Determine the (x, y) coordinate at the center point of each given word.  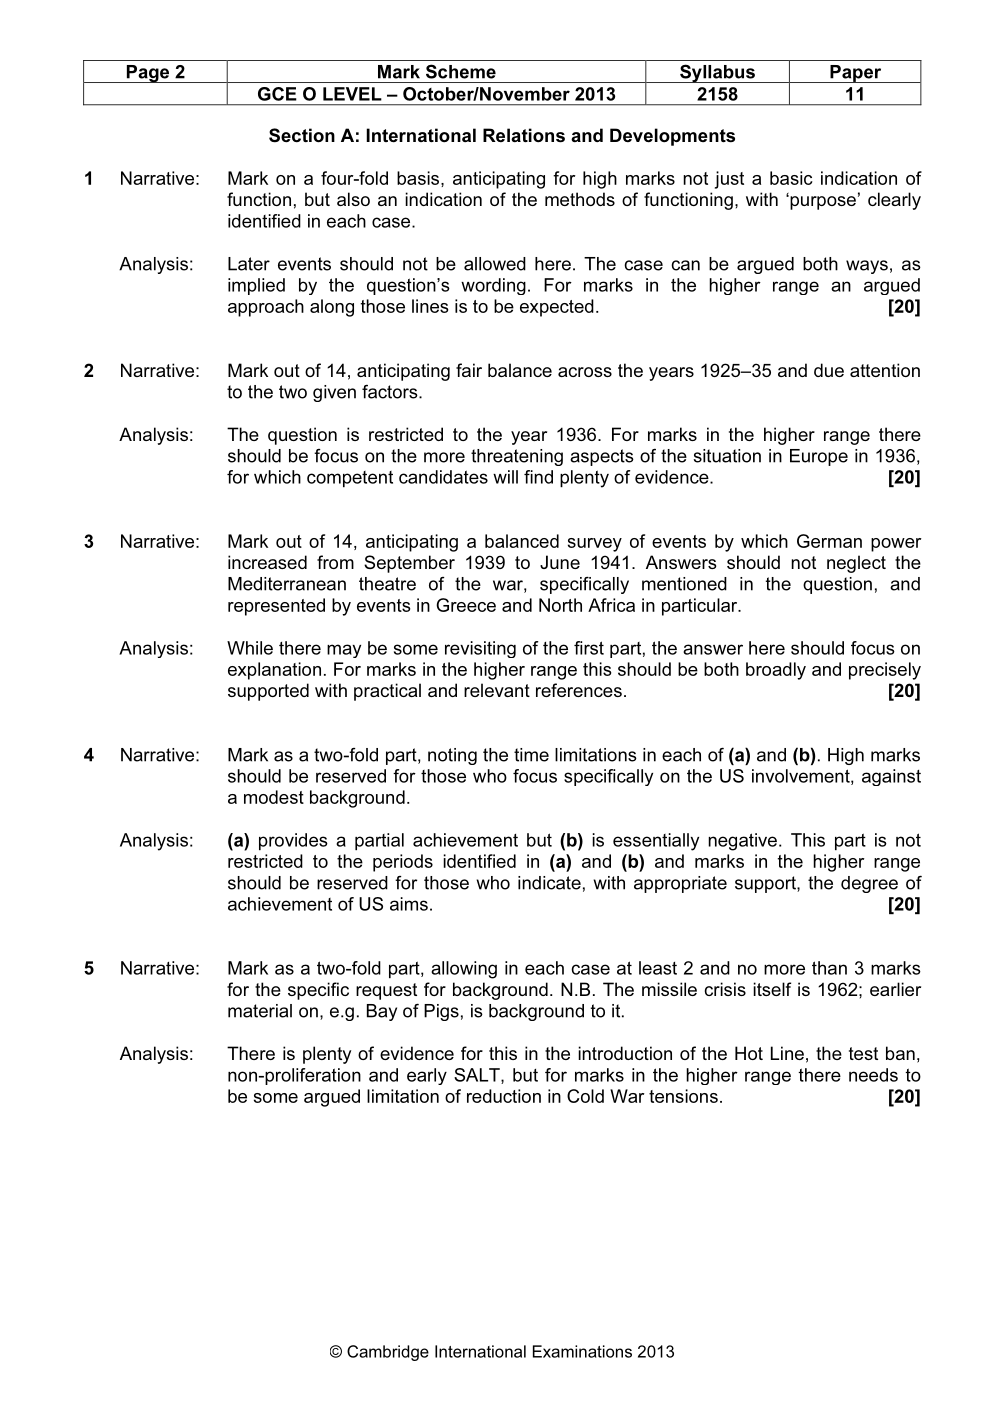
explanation (274, 671)
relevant (497, 690)
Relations (524, 135)
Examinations (582, 1351)
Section (302, 135)
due (829, 370)
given (334, 393)
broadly (776, 671)
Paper (856, 74)
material (260, 1011)
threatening (517, 457)
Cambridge (388, 1353)
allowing (464, 970)
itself (772, 989)
